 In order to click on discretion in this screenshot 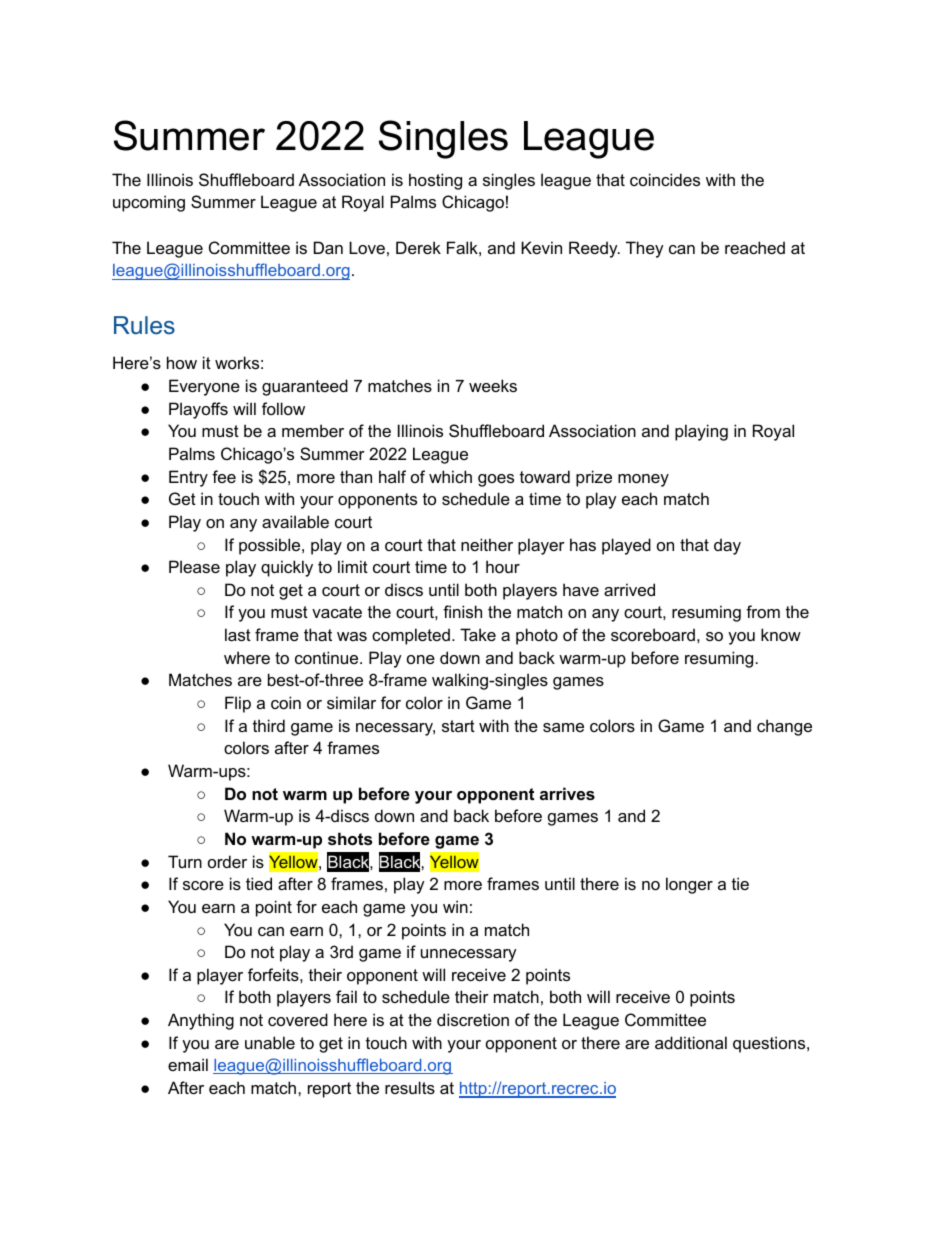, I will do `click(473, 1019)`.
